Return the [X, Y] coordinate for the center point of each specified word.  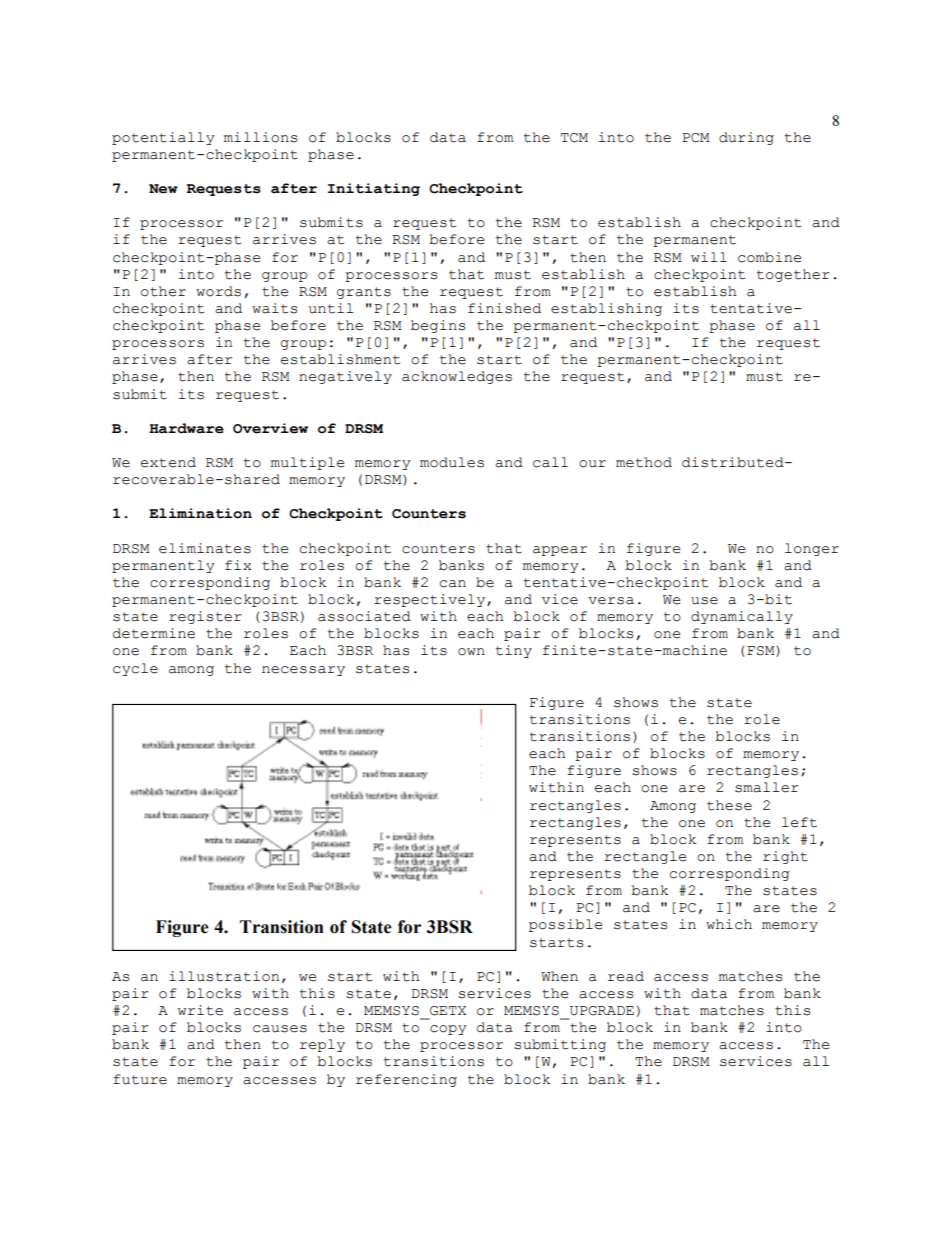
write [200, 1010]
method [644, 462]
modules [452, 462]
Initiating [374, 189]
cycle [135, 669]
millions [260, 137]
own [471, 652]
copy [448, 1030]
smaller [767, 787]
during [746, 138]
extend [168, 462]
